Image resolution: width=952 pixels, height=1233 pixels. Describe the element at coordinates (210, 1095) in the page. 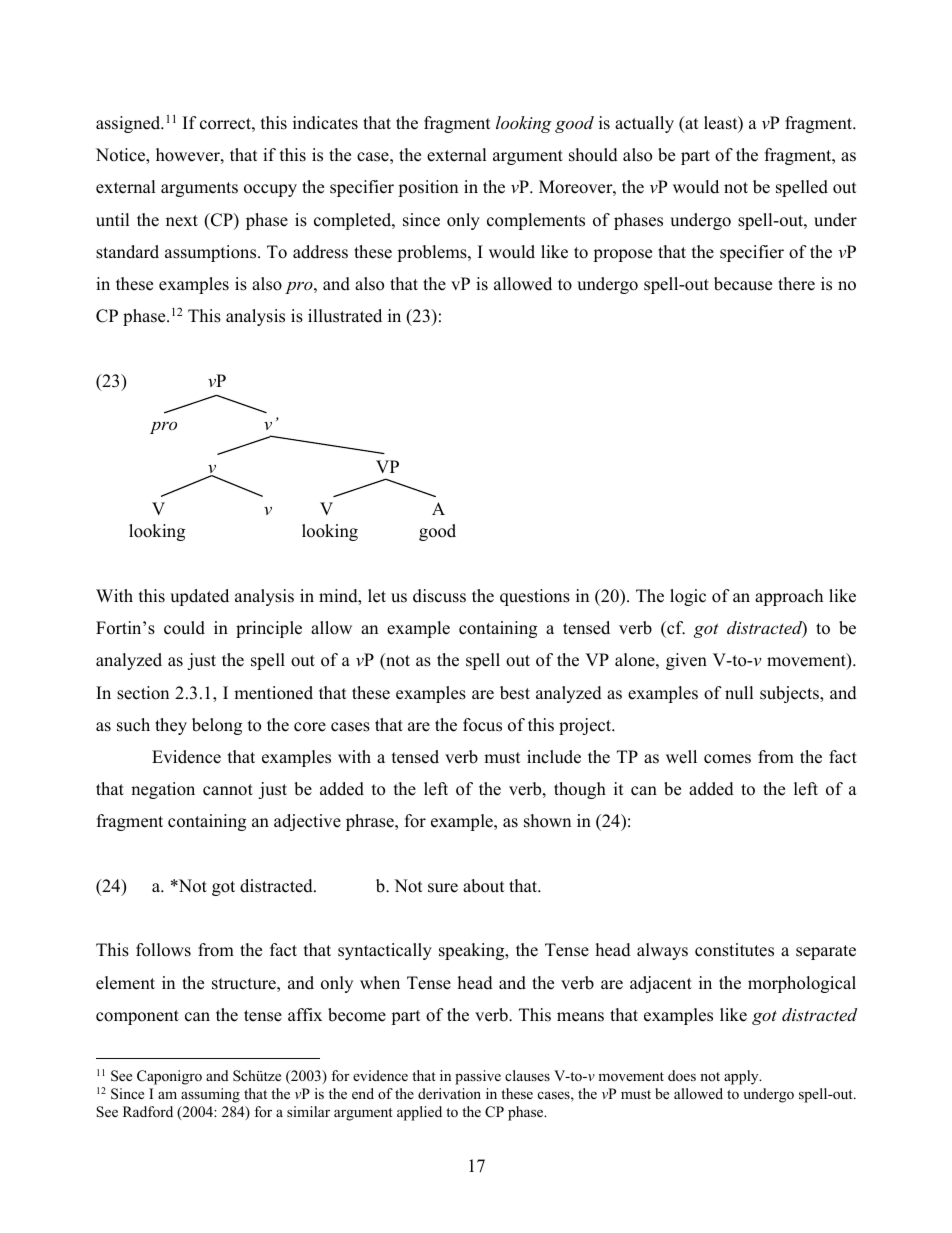

I see `assuming` at that location.
